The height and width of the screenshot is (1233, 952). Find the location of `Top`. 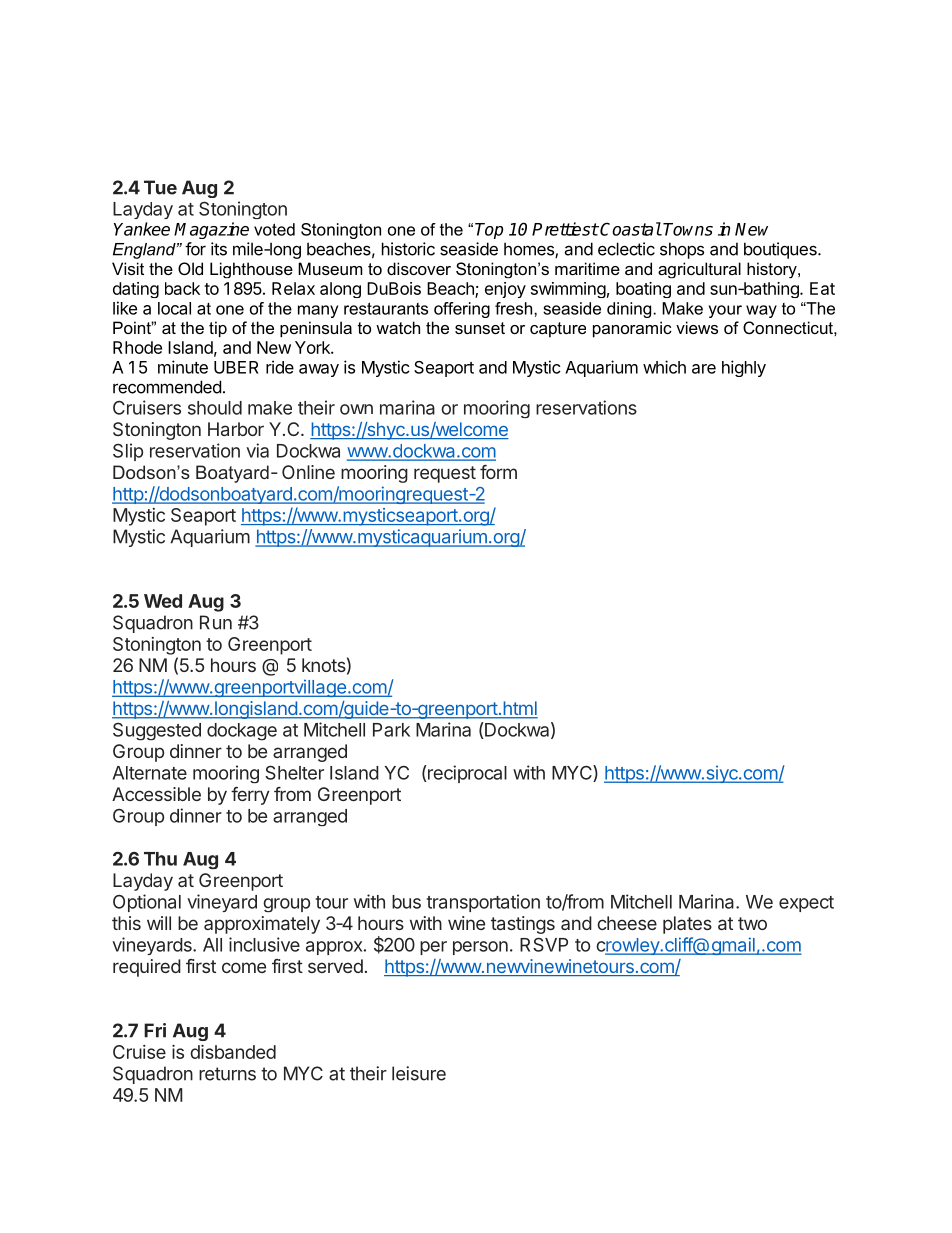

Top is located at coordinates (489, 231).
